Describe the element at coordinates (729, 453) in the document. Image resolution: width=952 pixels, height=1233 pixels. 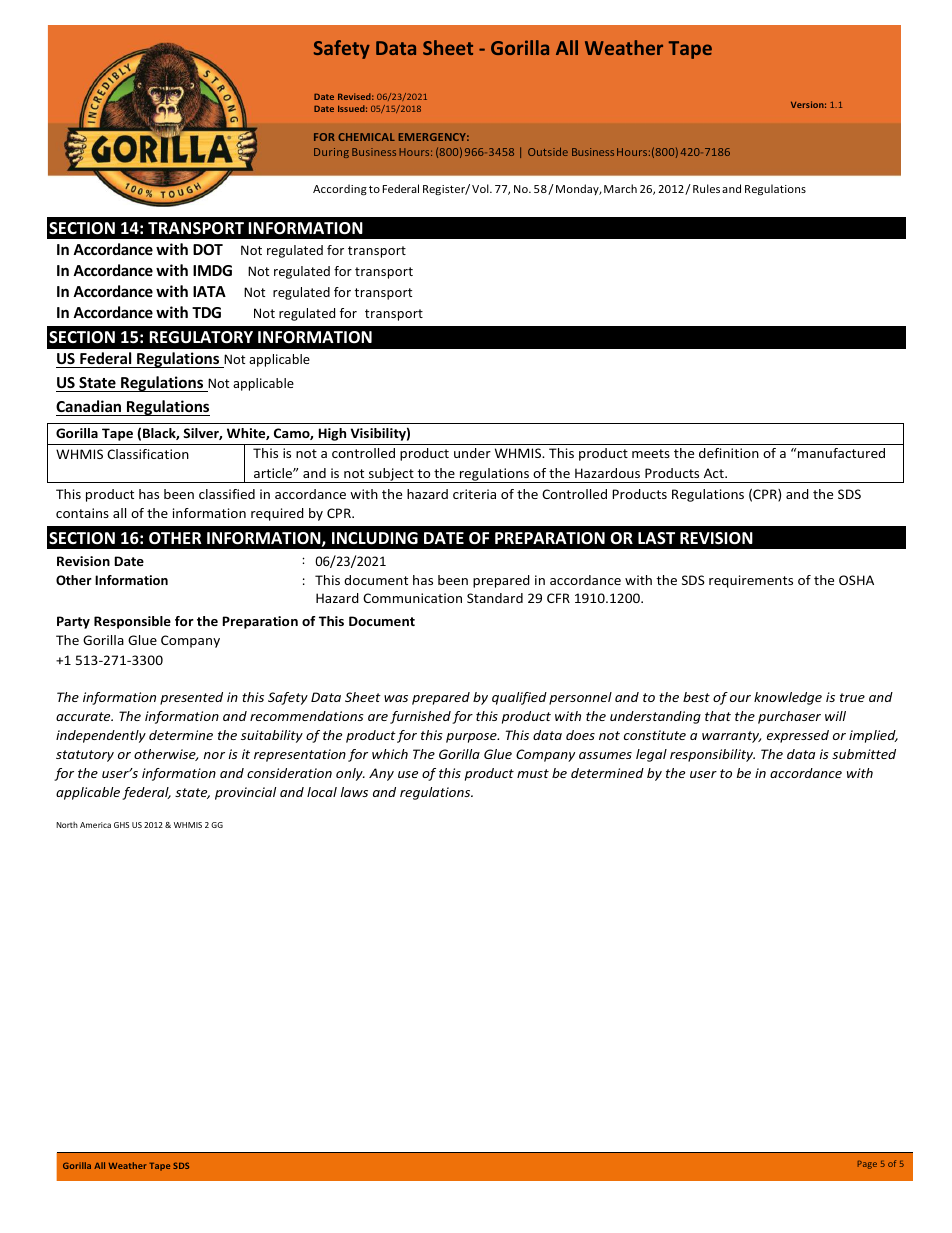
I see `definition` at that location.
